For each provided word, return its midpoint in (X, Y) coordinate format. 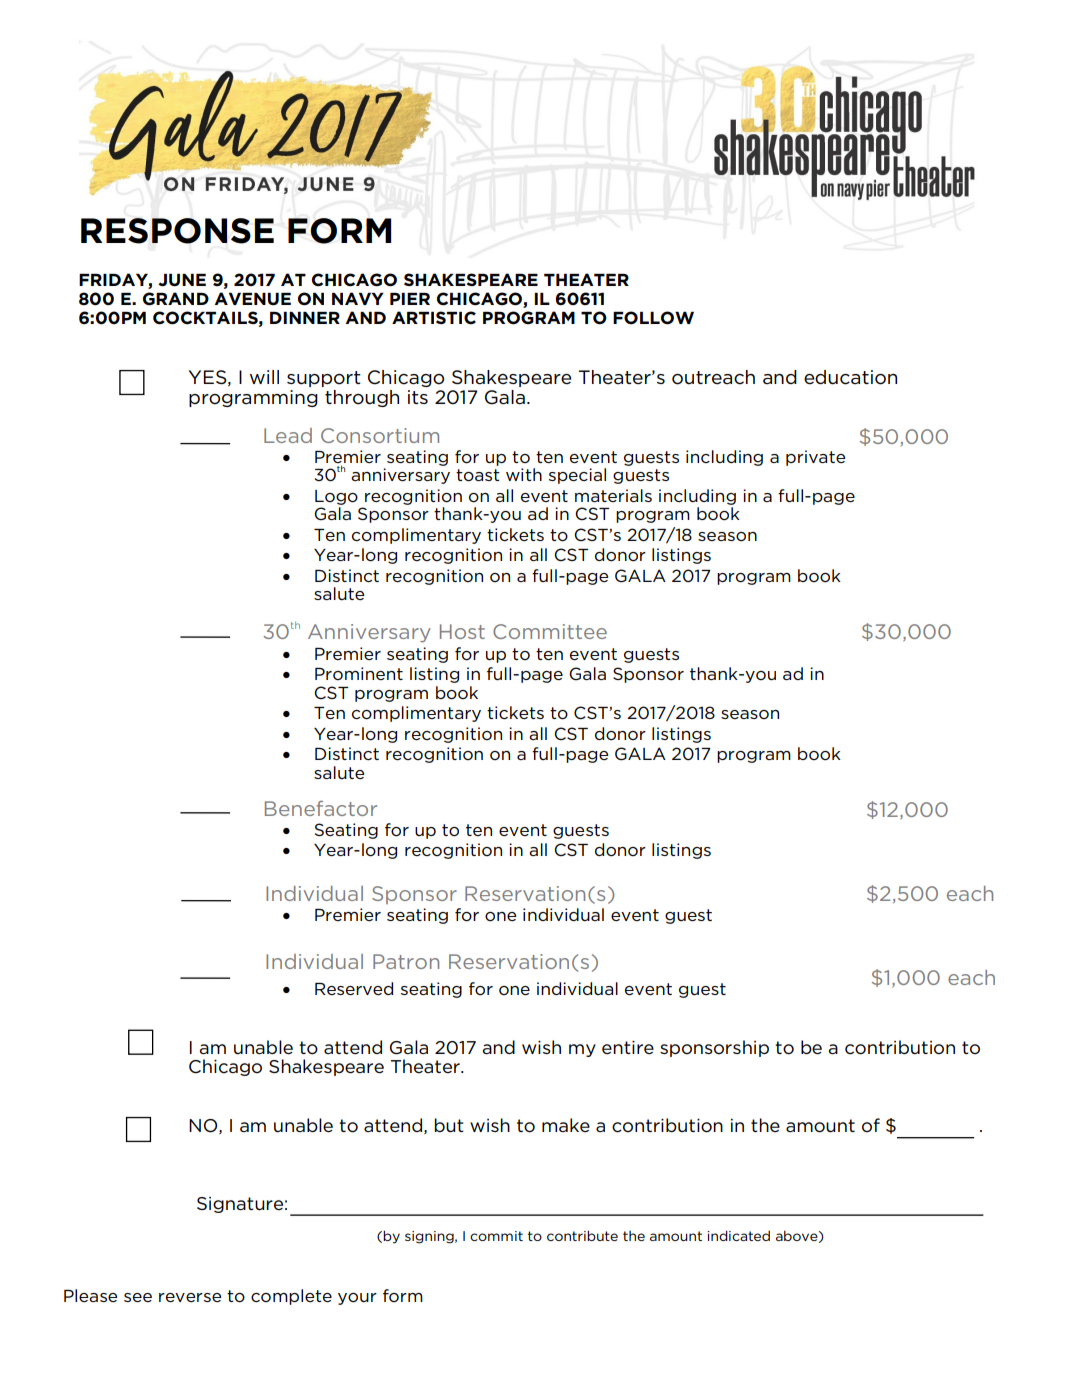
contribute (582, 1235)
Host (462, 631)
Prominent (359, 673)
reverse (190, 1297)
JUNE (182, 280)
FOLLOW (653, 318)
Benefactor (321, 808)
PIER (410, 299)
